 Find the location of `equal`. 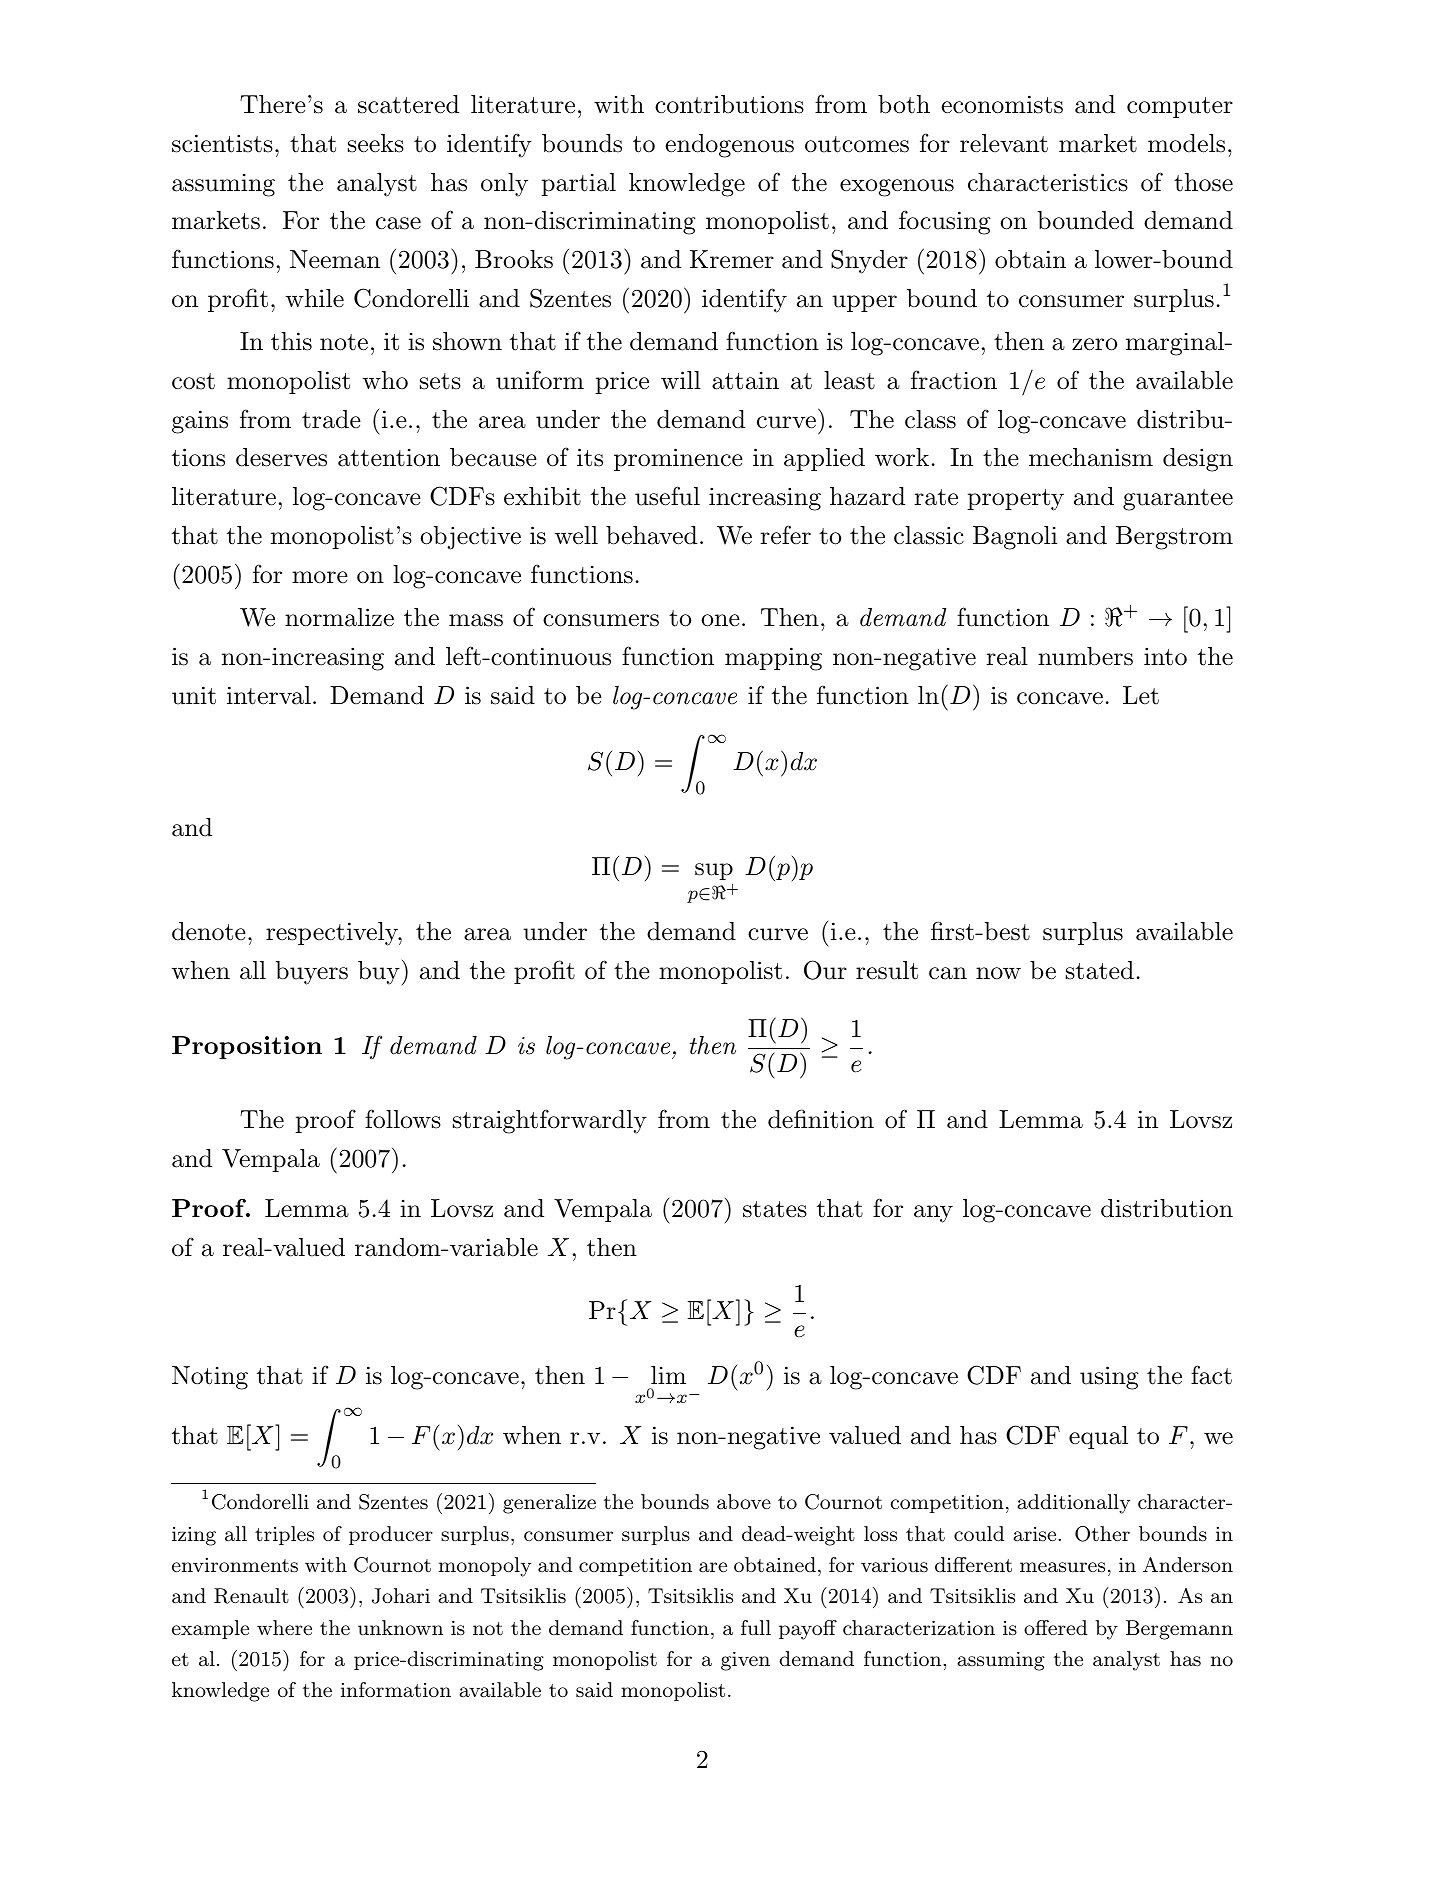

equal is located at coordinates (1098, 1437).
